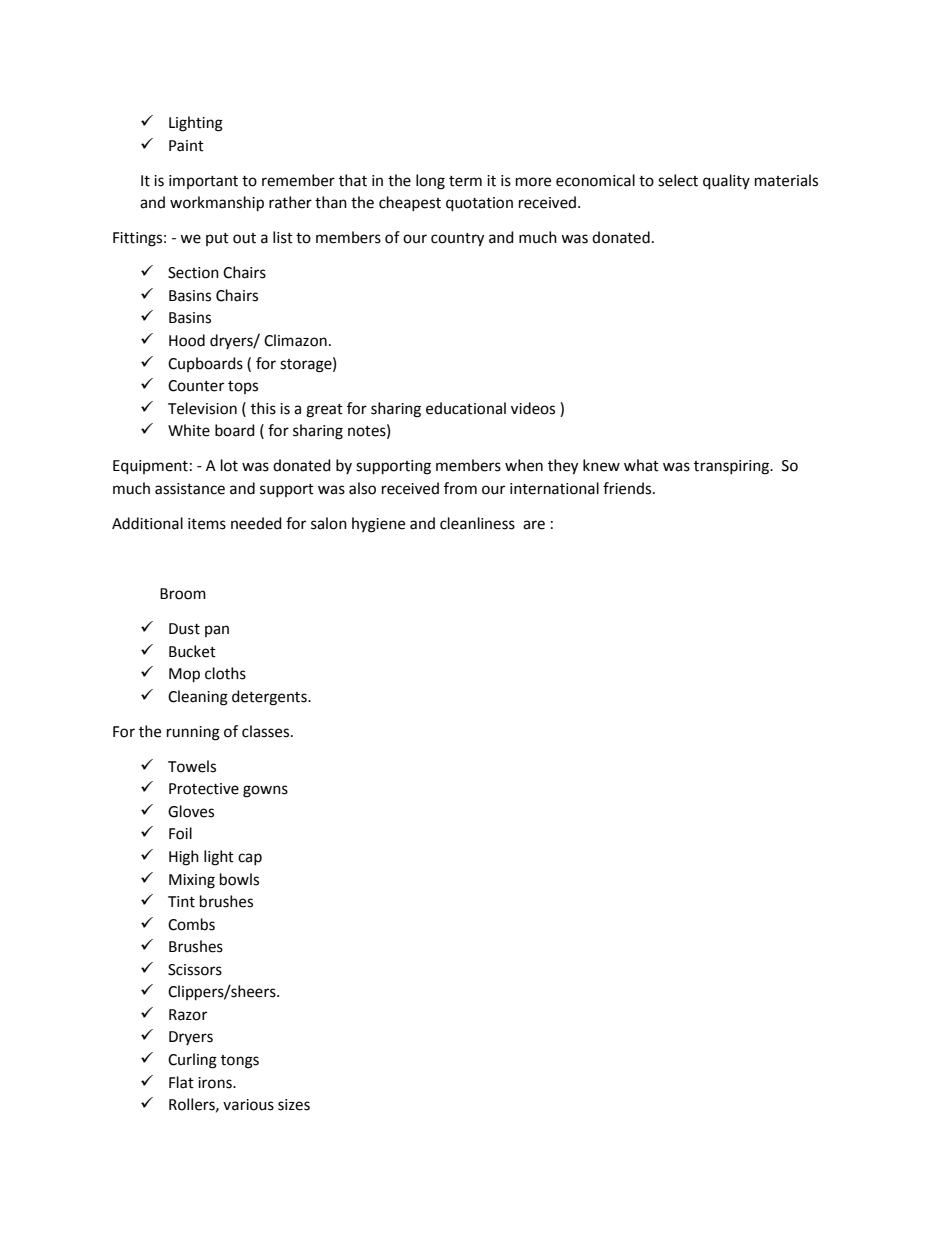  Describe the element at coordinates (248, 1105) in the screenshot. I see `various` at that location.
